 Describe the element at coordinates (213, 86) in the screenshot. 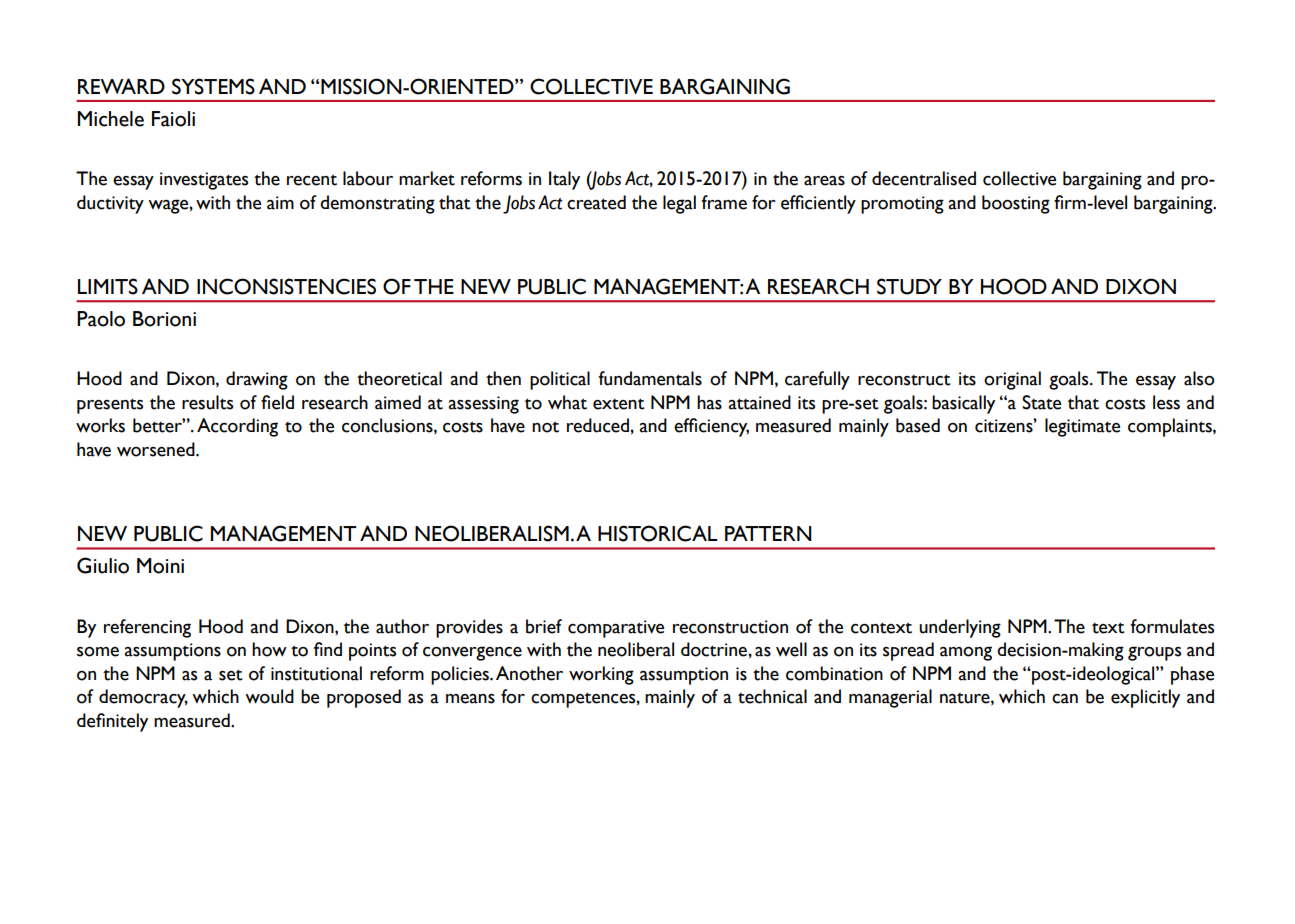

I see `SYSTEMS` at that location.
